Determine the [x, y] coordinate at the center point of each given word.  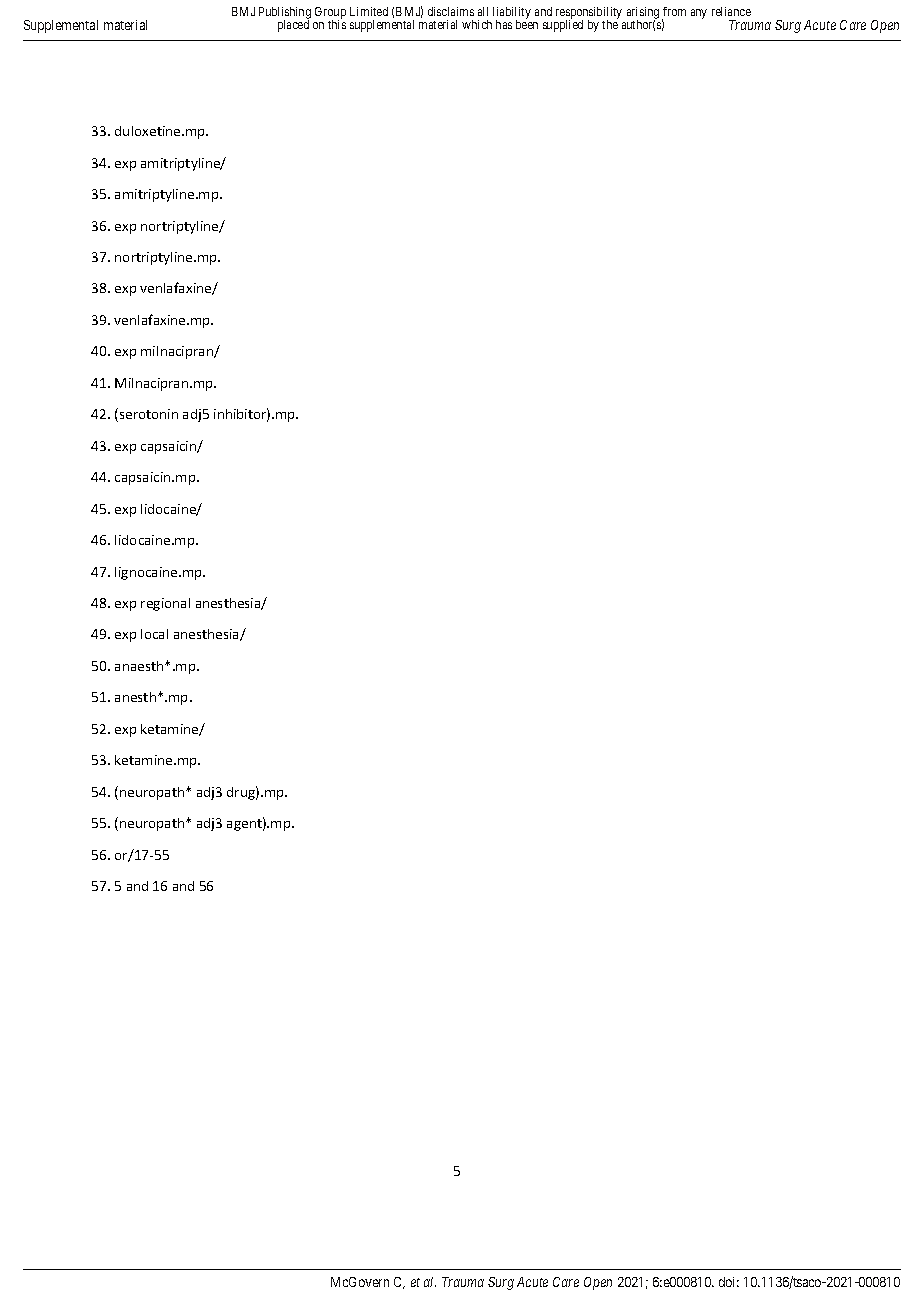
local [154, 634]
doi [729, 1282]
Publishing [285, 14]
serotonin [149, 414]
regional [165, 604]
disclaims [451, 11]
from [674, 11]
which [477, 24]
